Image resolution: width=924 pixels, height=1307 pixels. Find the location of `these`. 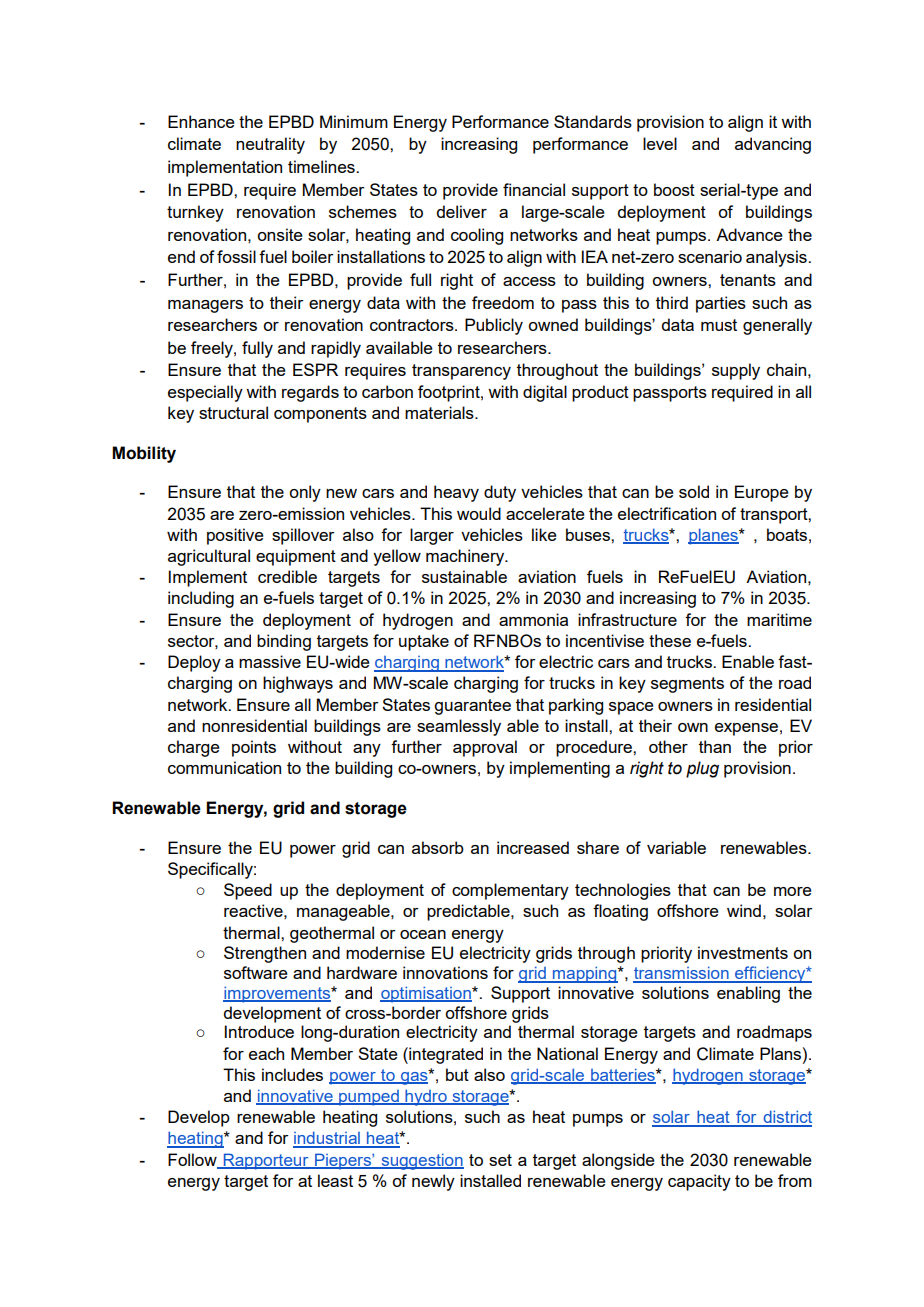

these is located at coordinates (670, 640).
